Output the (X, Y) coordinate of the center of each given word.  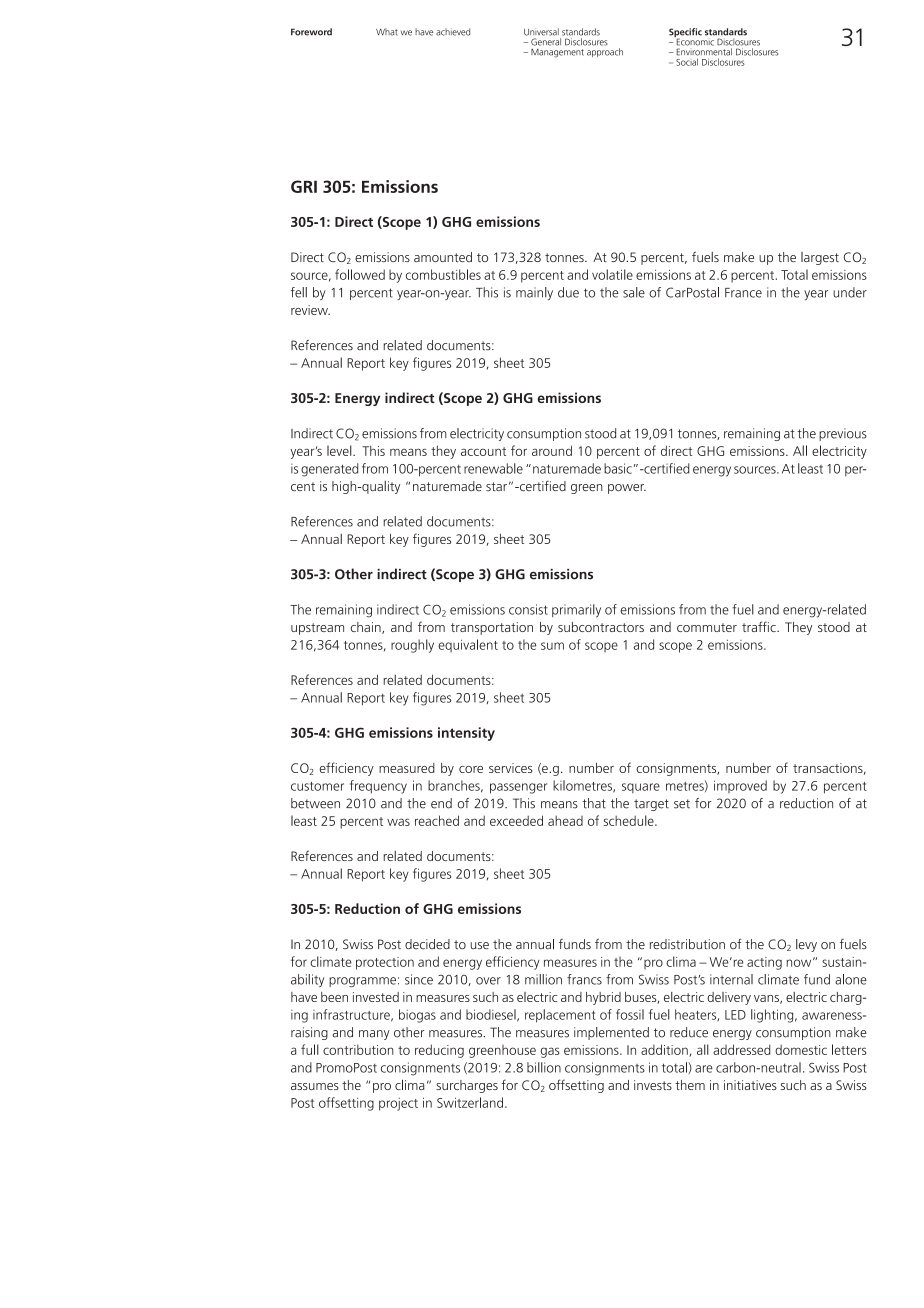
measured (407, 768)
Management (557, 53)
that (594, 803)
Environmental (704, 52)
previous (843, 434)
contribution (358, 1050)
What (387, 32)
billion (544, 1067)
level (340, 450)
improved (740, 786)
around (552, 450)
